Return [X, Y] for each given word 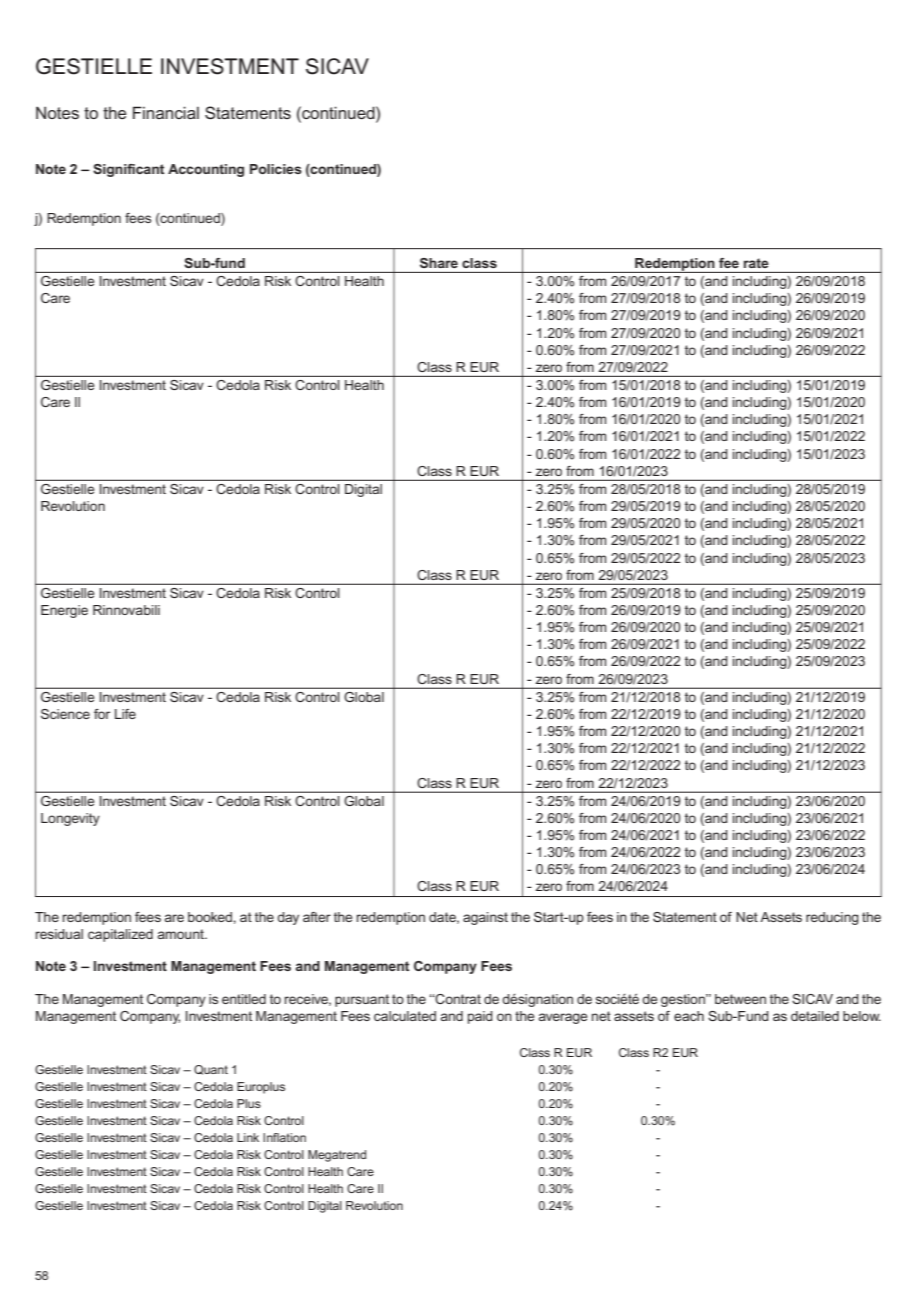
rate [756, 263]
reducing [832, 918]
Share [439, 263]
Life [125, 714]
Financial [166, 112]
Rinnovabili [126, 610]
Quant [211, 1070]
